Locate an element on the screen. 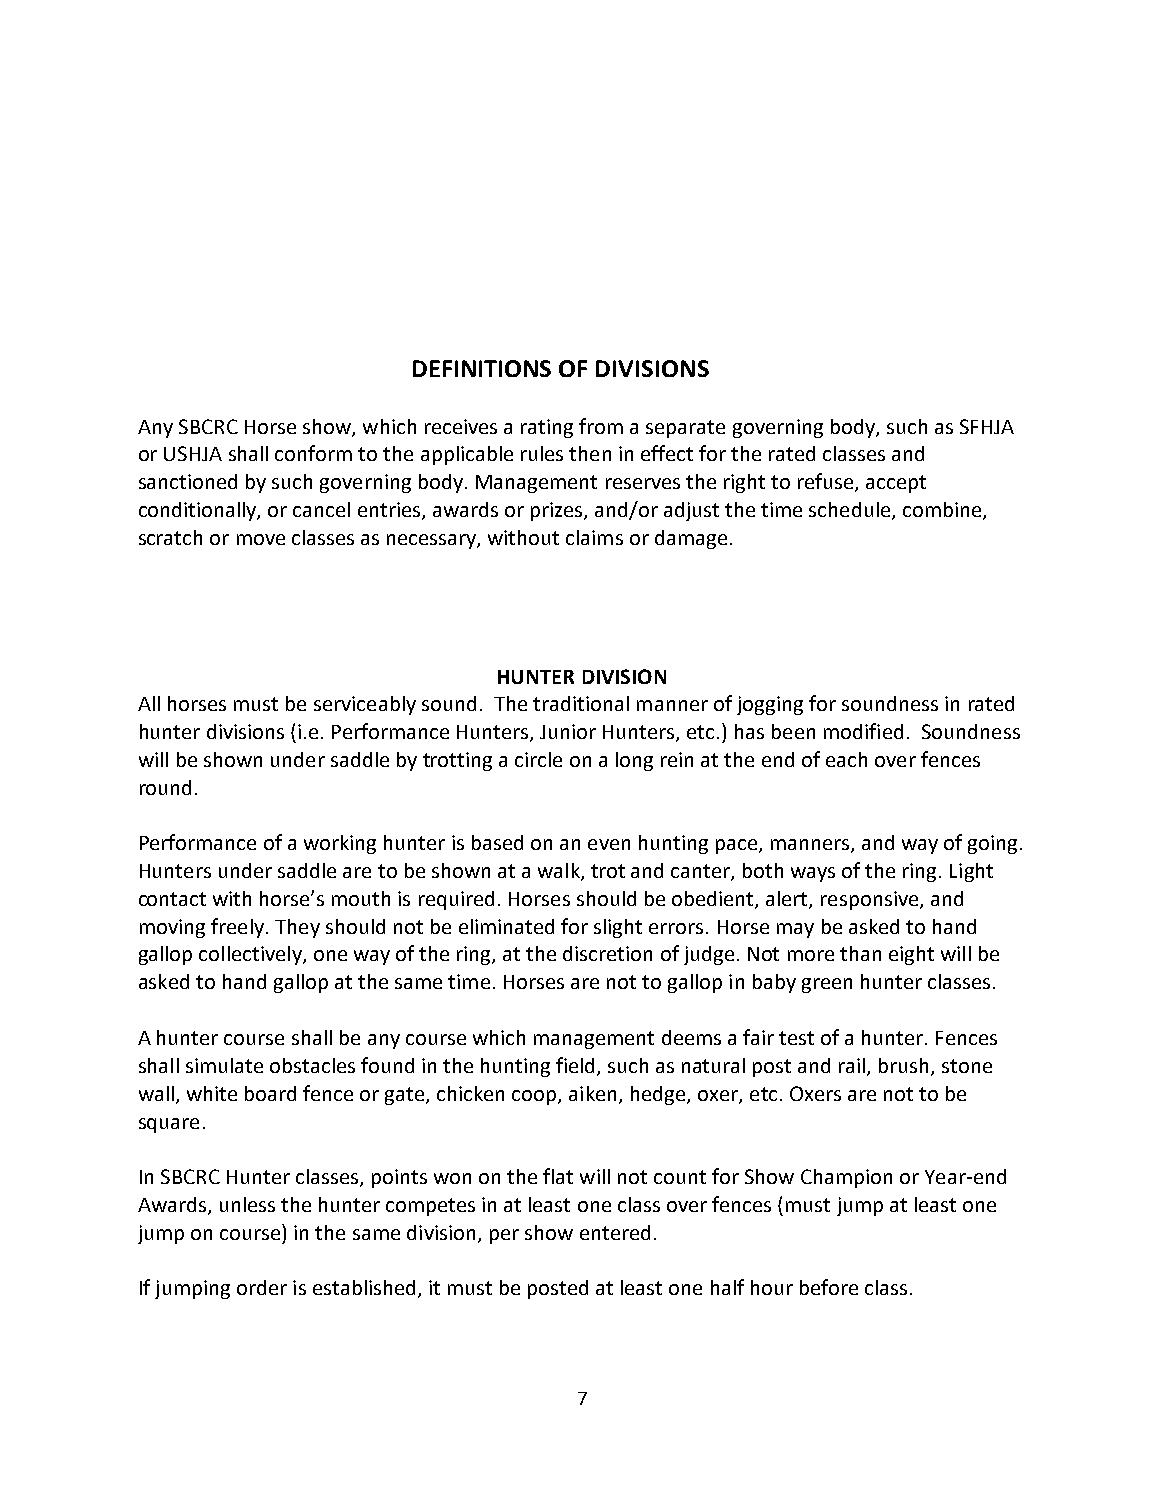  order is located at coordinates (262, 1287).
